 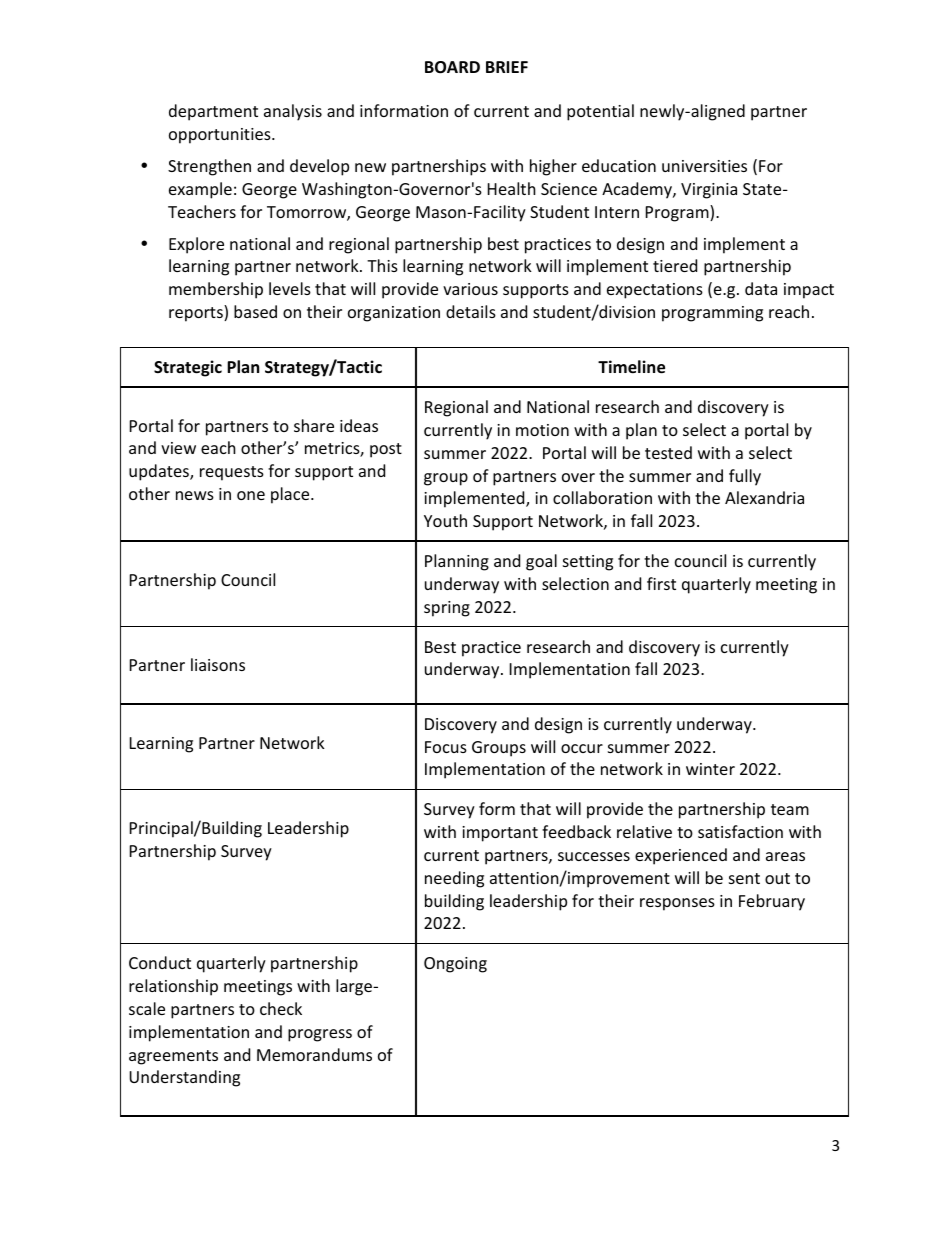 What do you see at coordinates (500, 834) in the page?
I see `important` at bounding box center [500, 834].
